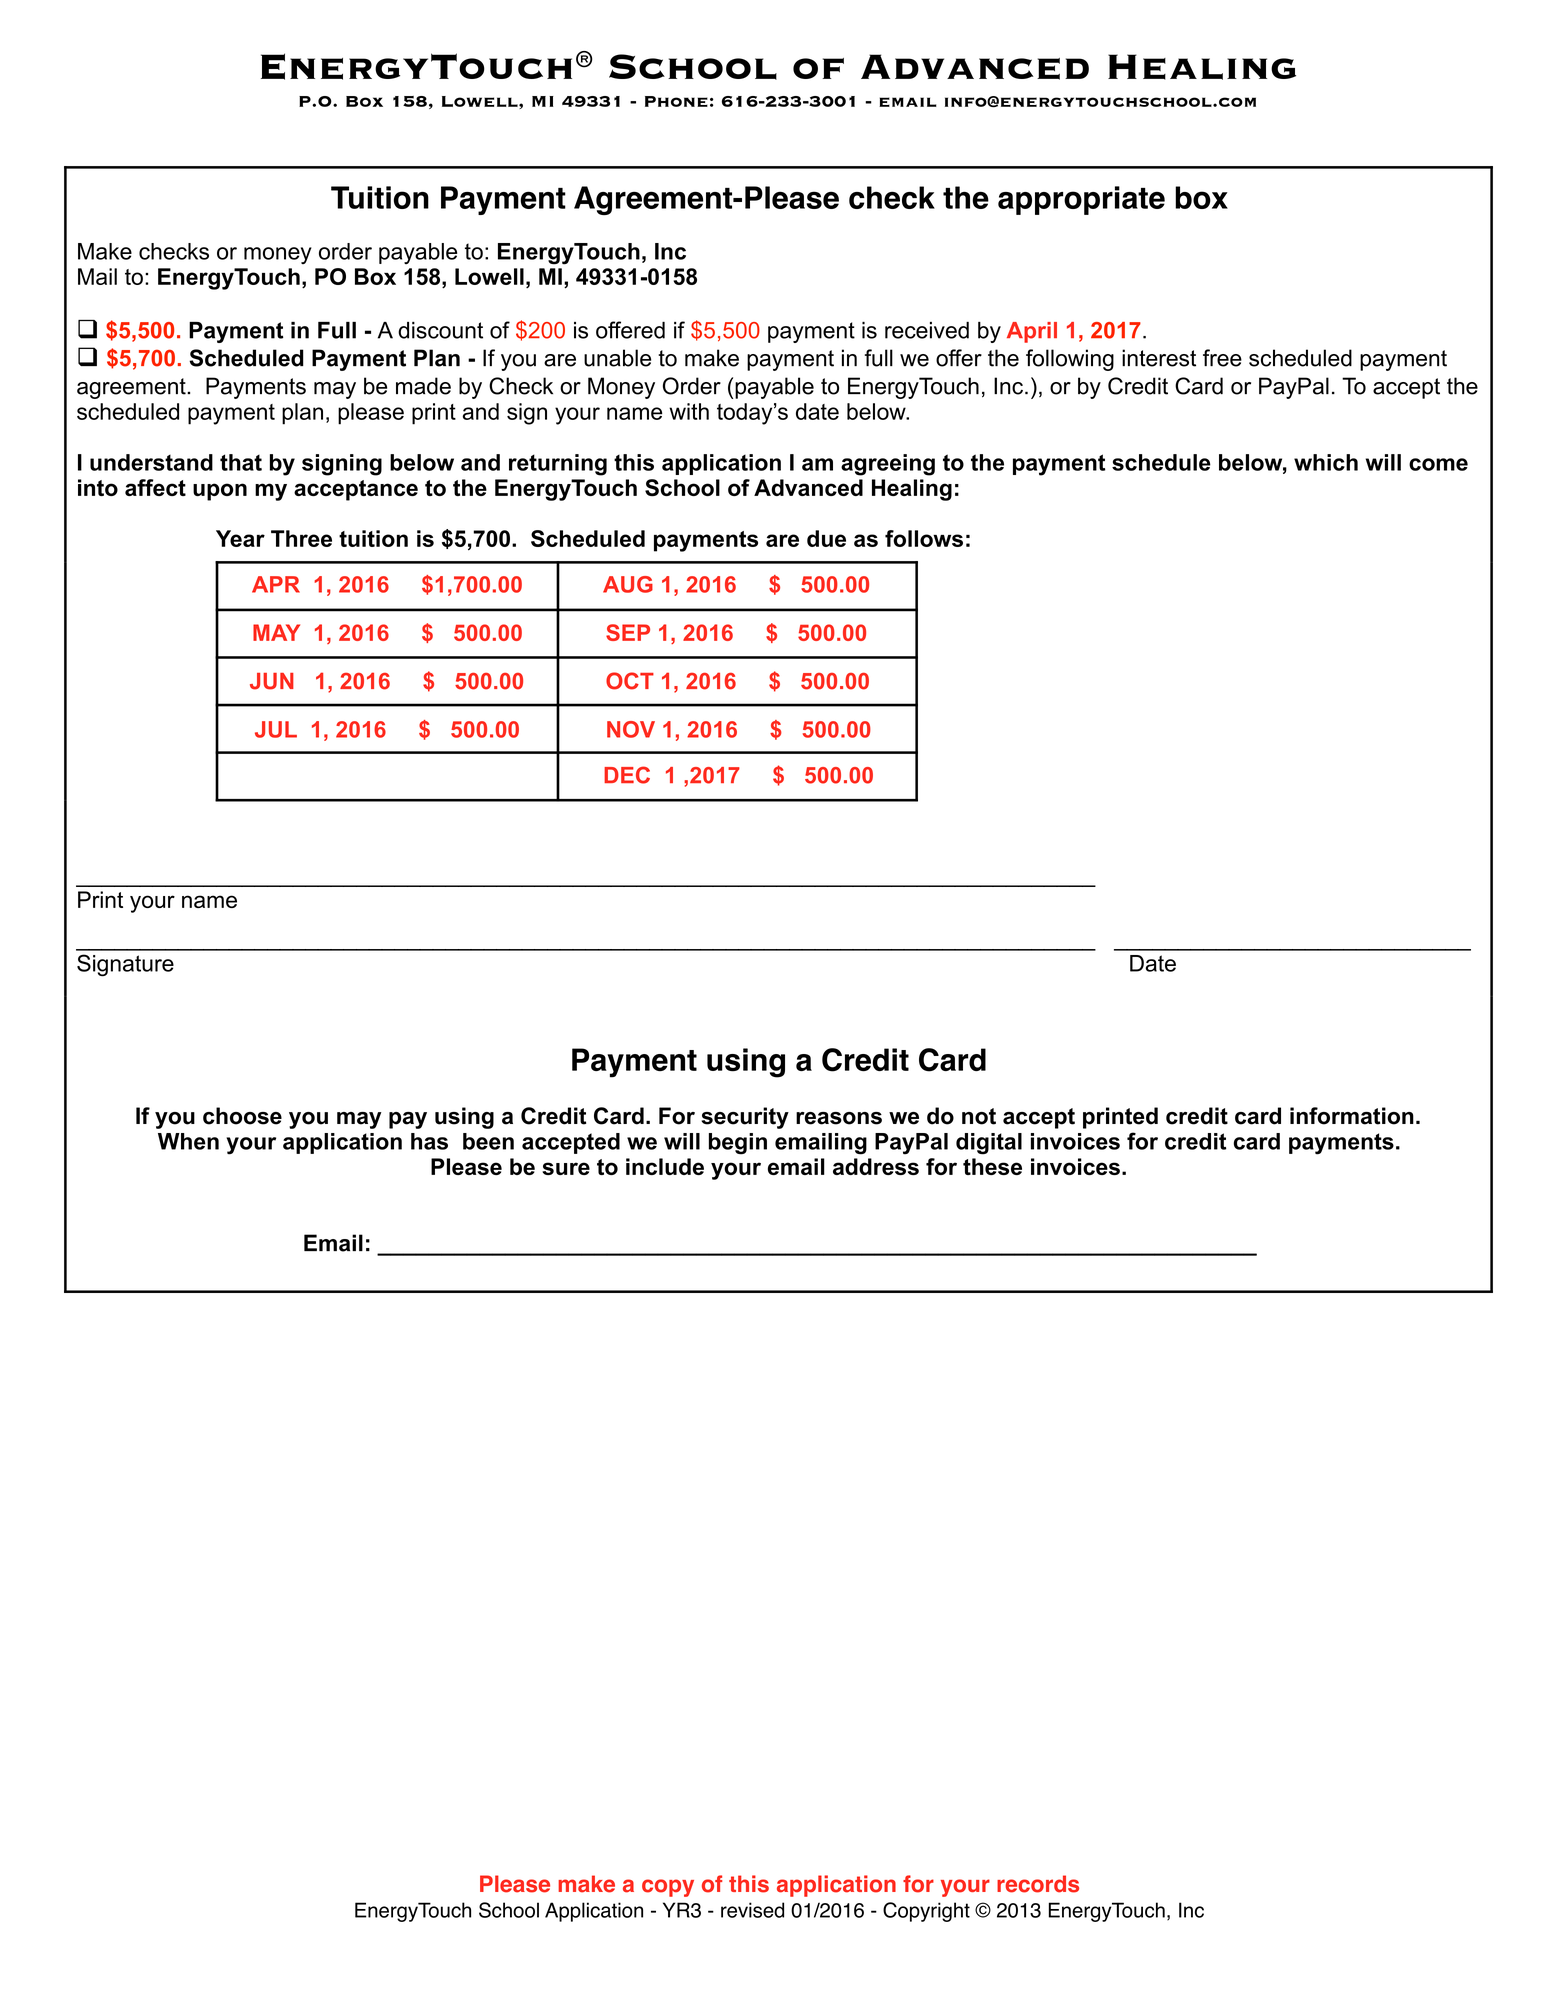  What do you see at coordinates (1326, 462) in the screenshot?
I see `which` at bounding box center [1326, 462].
